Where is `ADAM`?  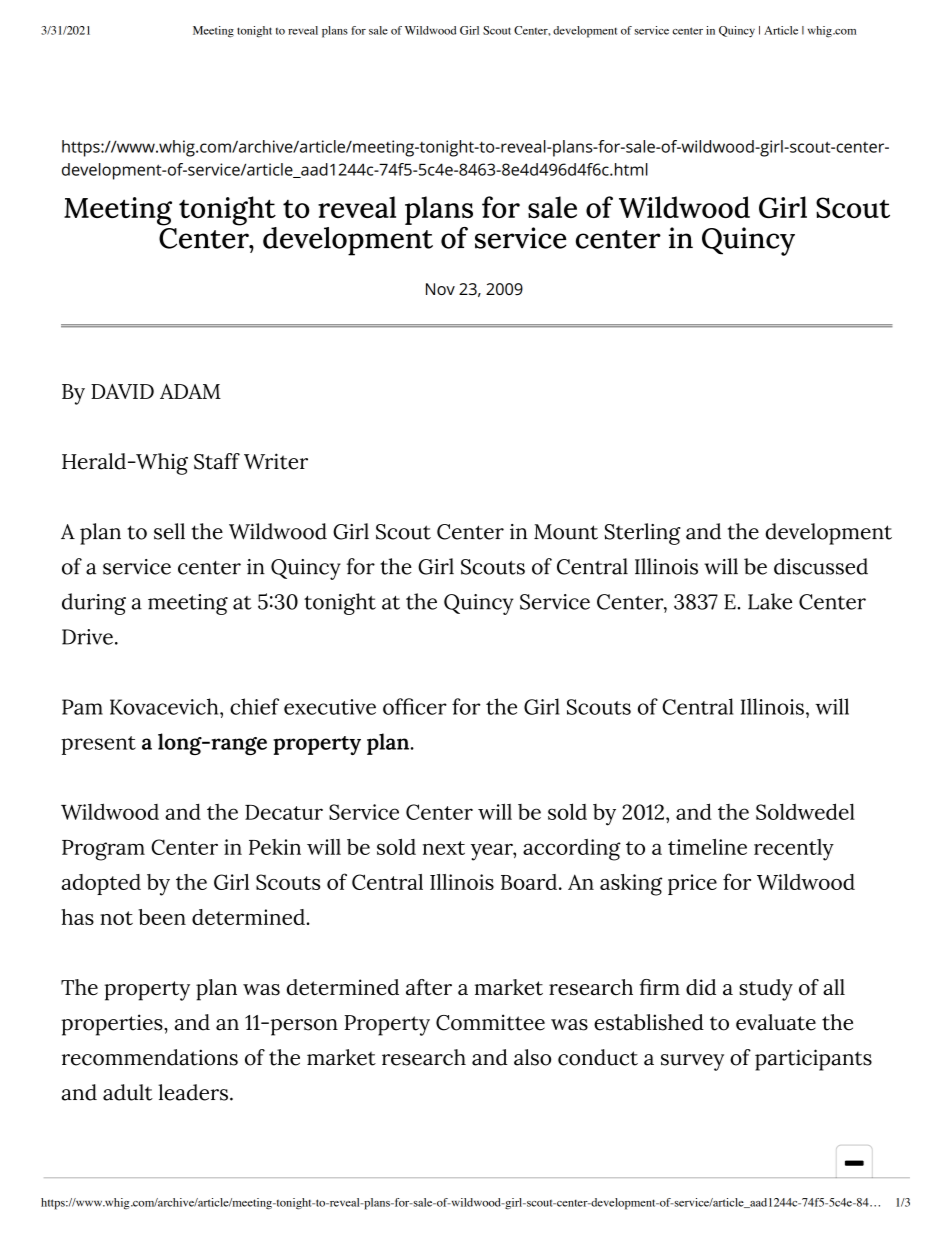
ADAM is located at coordinates (190, 391).
